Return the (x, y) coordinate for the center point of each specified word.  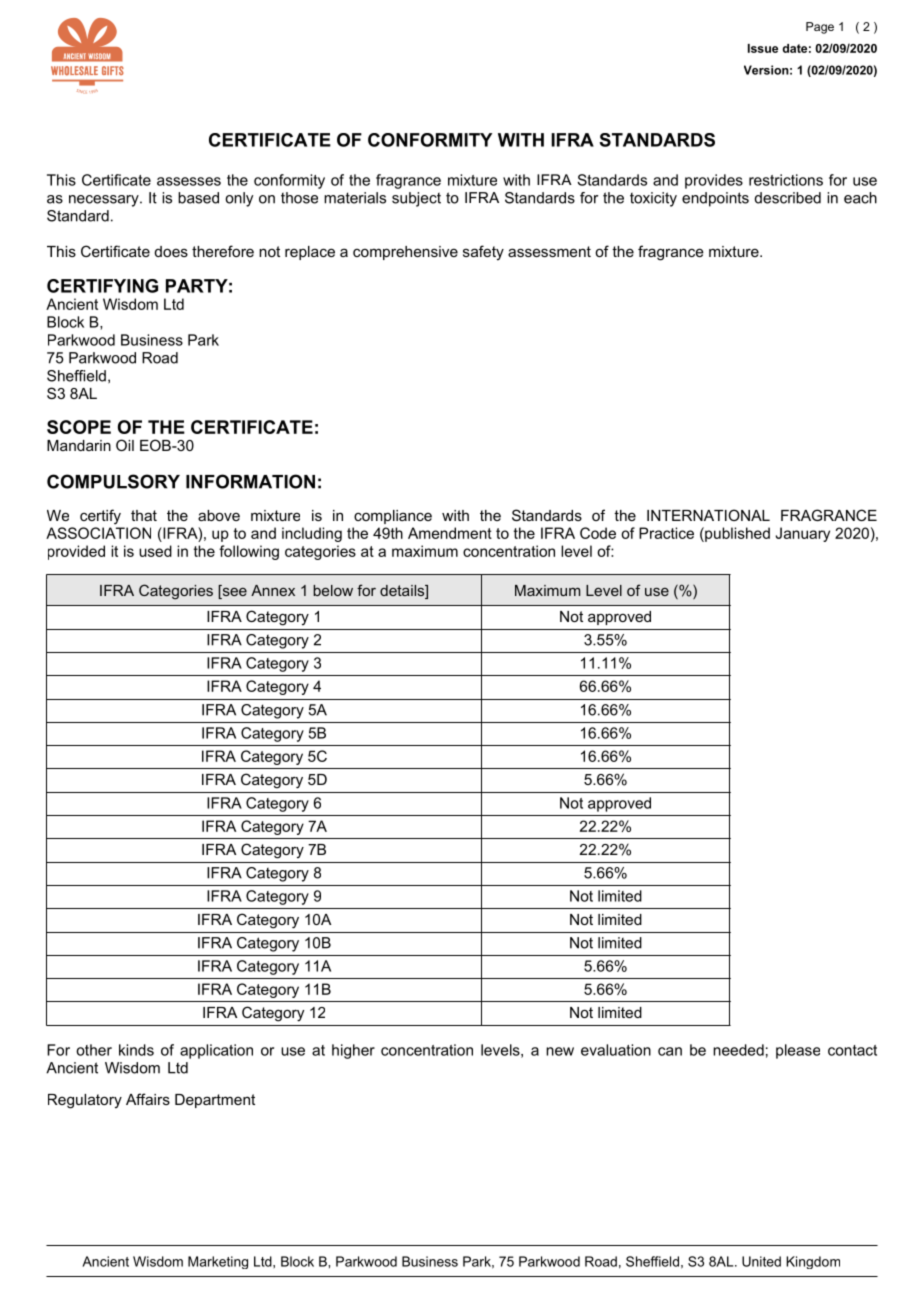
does (171, 251)
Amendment (450, 533)
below (333, 590)
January (802, 534)
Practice (666, 533)
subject (416, 199)
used (155, 551)
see (233, 592)
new (560, 1051)
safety (483, 253)
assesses (189, 181)
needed (738, 1050)
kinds (136, 1050)
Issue (763, 48)
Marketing (218, 1262)
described (788, 198)
